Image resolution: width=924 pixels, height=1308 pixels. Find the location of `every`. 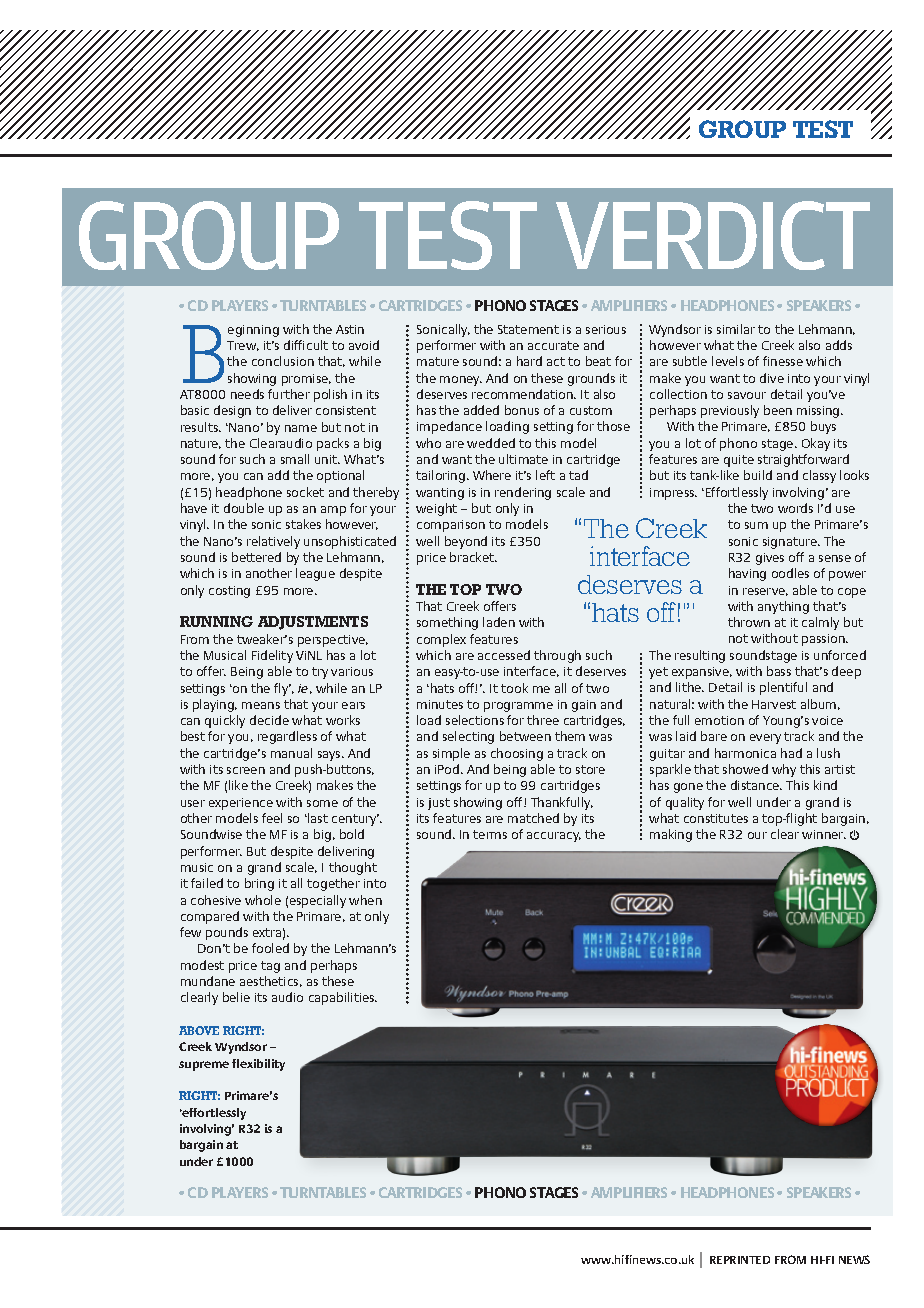

every is located at coordinates (765, 739).
